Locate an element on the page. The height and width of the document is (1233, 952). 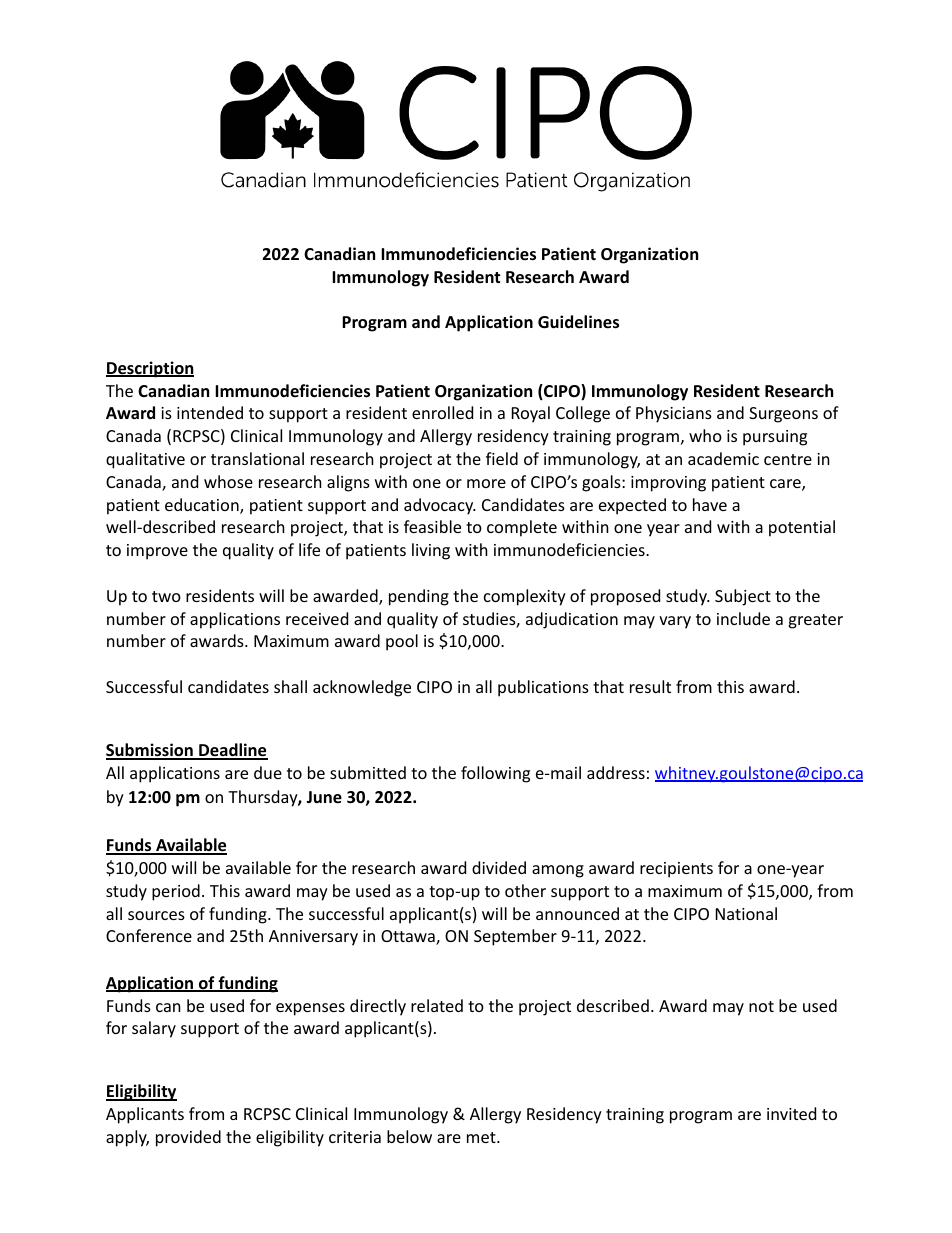
Surgeons is located at coordinates (783, 415).
